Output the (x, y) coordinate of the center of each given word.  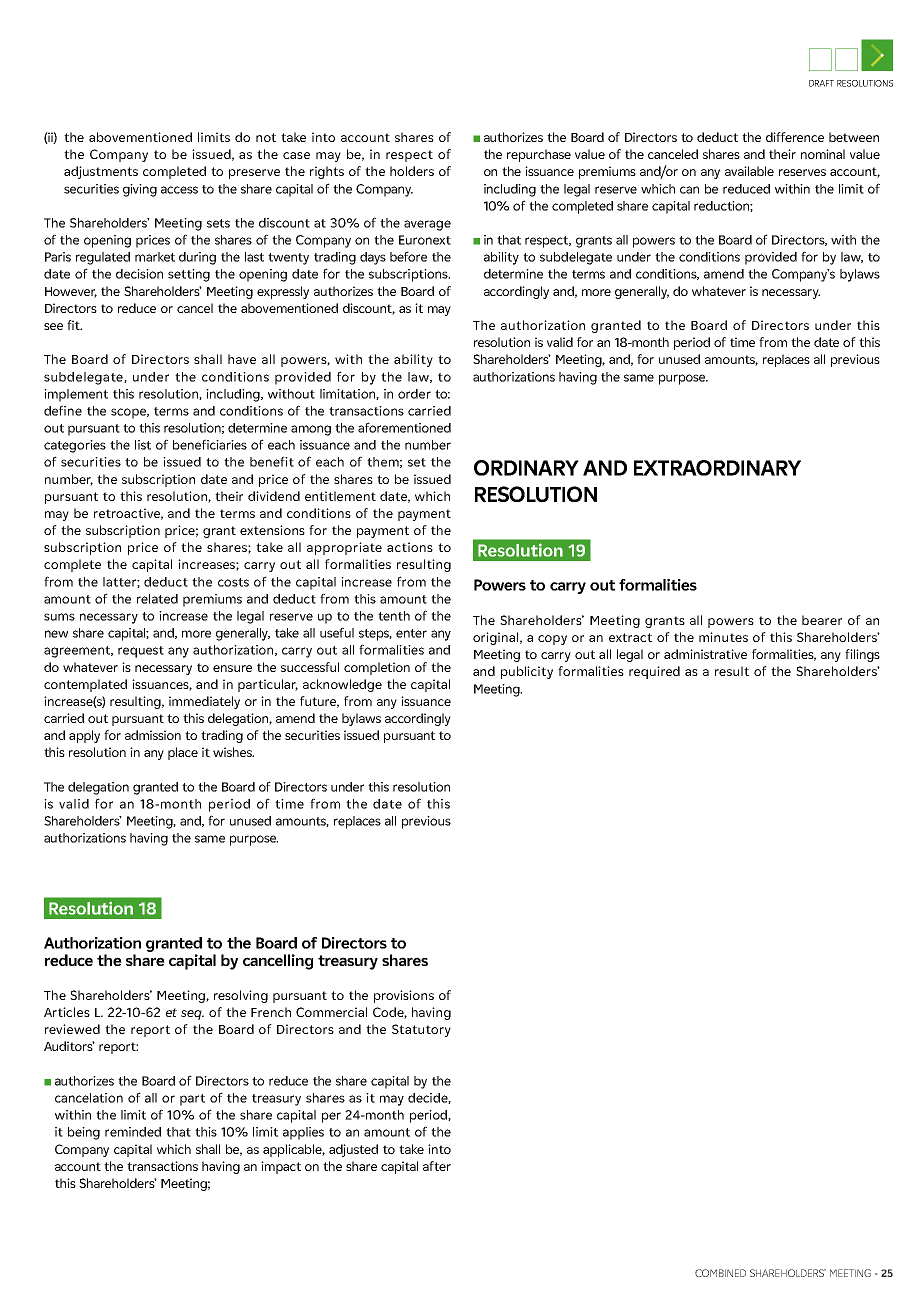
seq (192, 1015)
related (157, 599)
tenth (394, 616)
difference (795, 137)
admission (153, 735)
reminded (133, 1132)
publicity (527, 672)
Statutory (421, 1030)
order (414, 394)
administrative (705, 654)
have (242, 359)
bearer (822, 620)
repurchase (539, 155)
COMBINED (720, 1273)
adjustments (101, 172)
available (749, 171)
